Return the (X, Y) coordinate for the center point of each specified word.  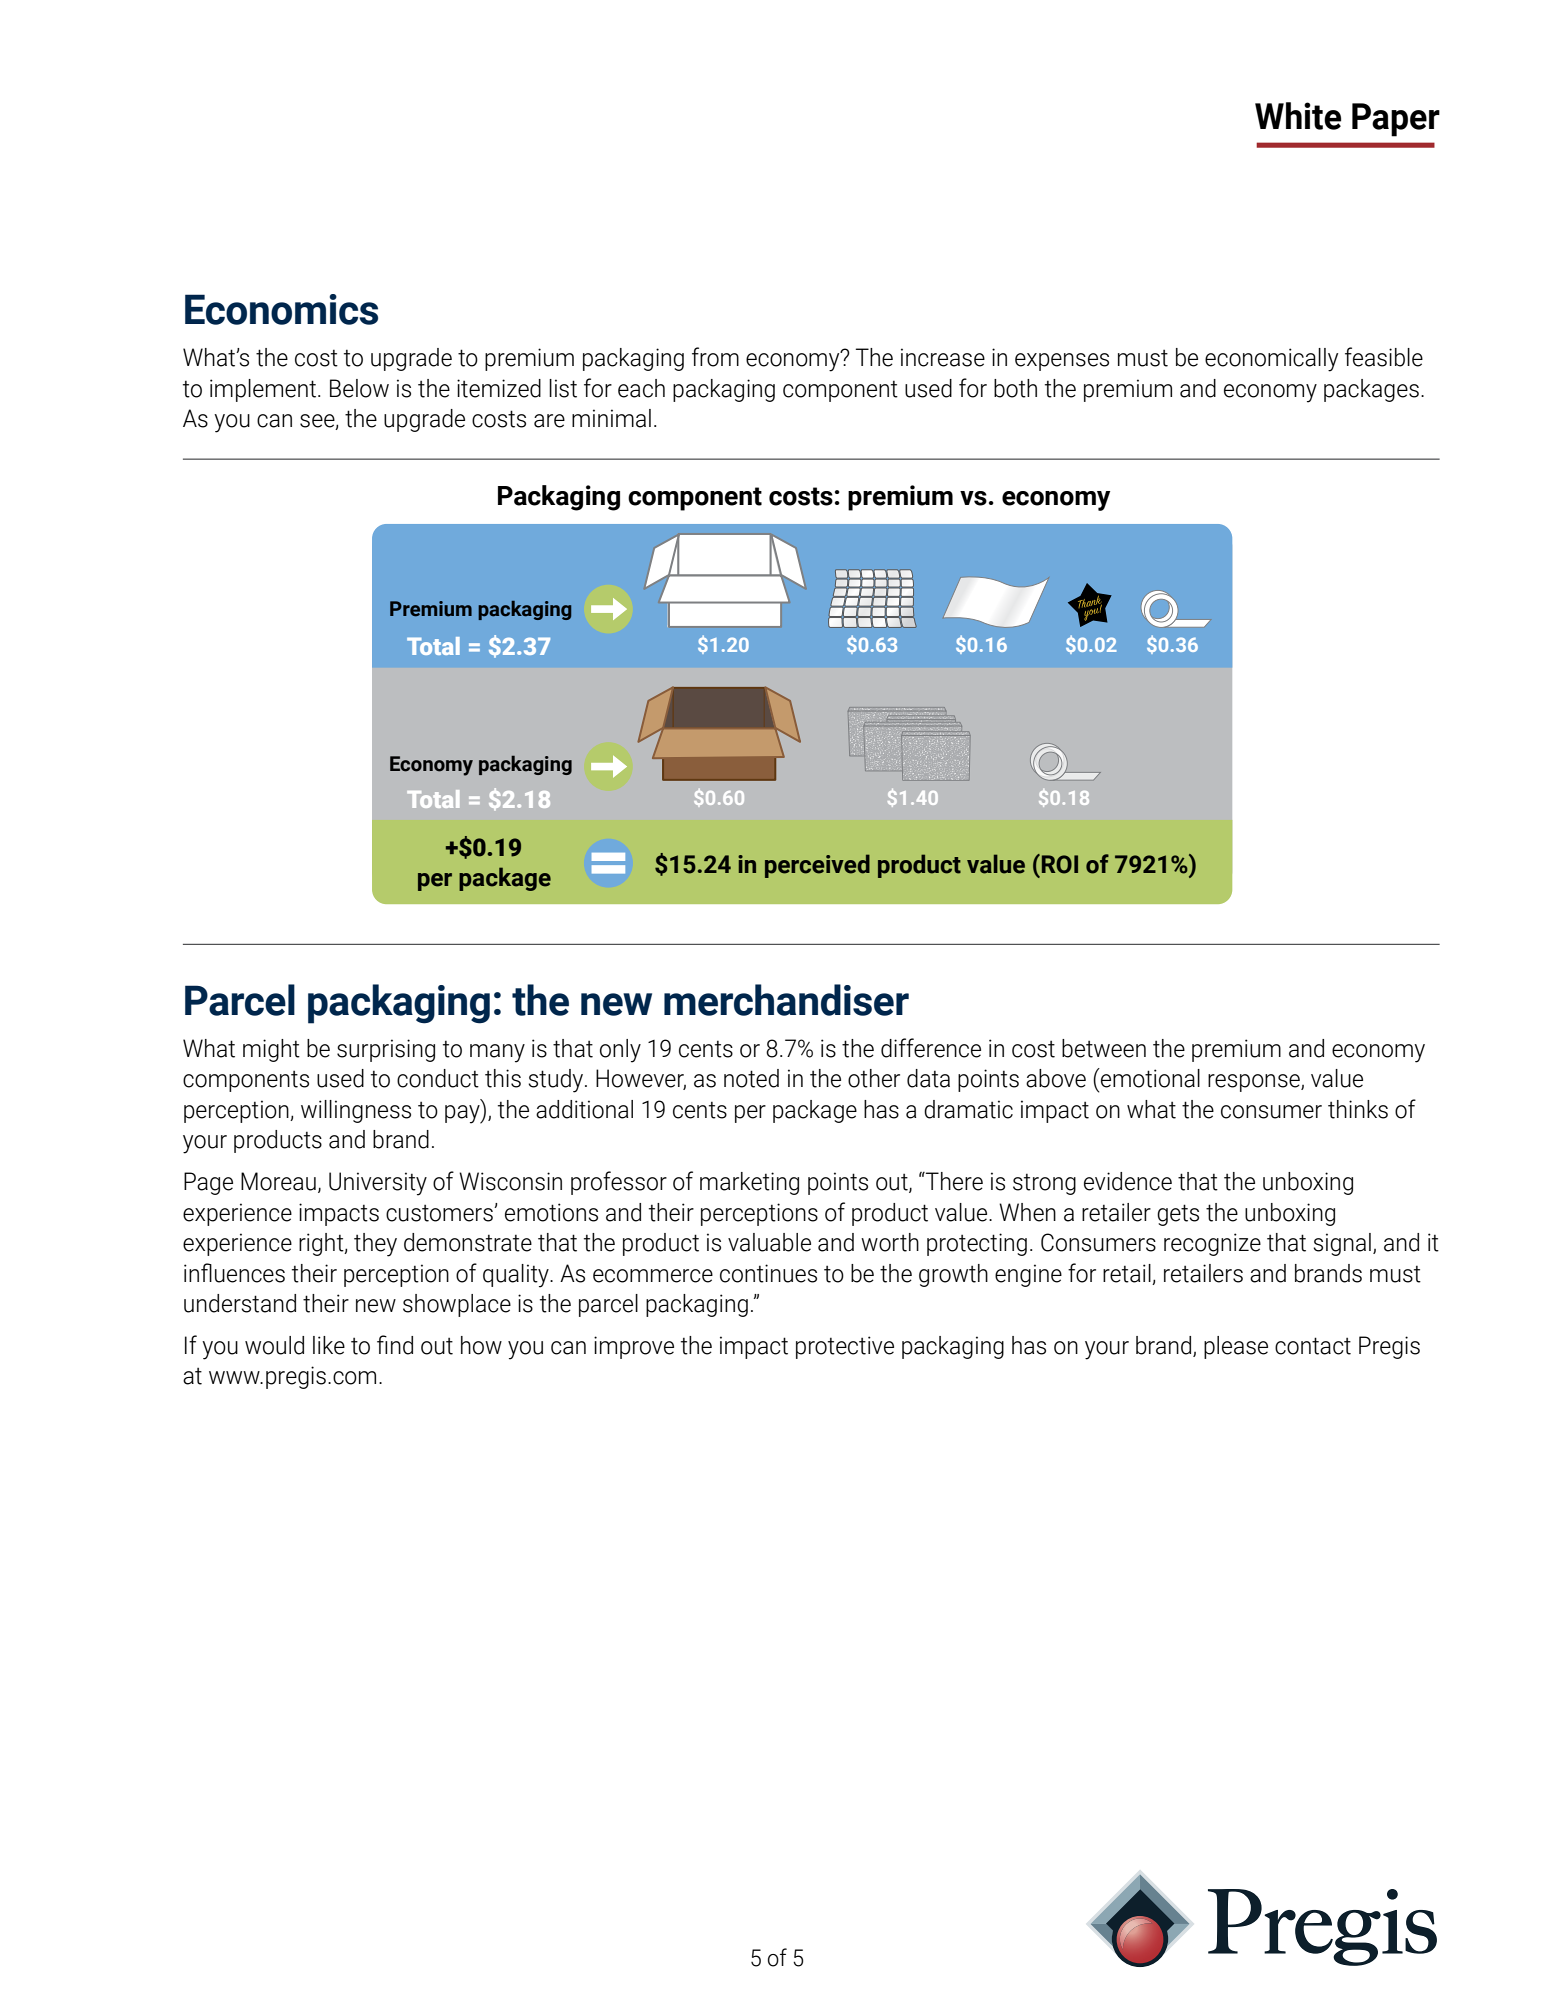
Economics (281, 309)
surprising (386, 1050)
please (1236, 1347)
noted (751, 1078)
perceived (817, 866)
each (641, 388)
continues (768, 1273)
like (329, 1345)
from (715, 357)
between (1104, 1048)
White (1298, 116)
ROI (1058, 864)
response (1255, 1083)
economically (1271, 360)
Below (359, 388)
